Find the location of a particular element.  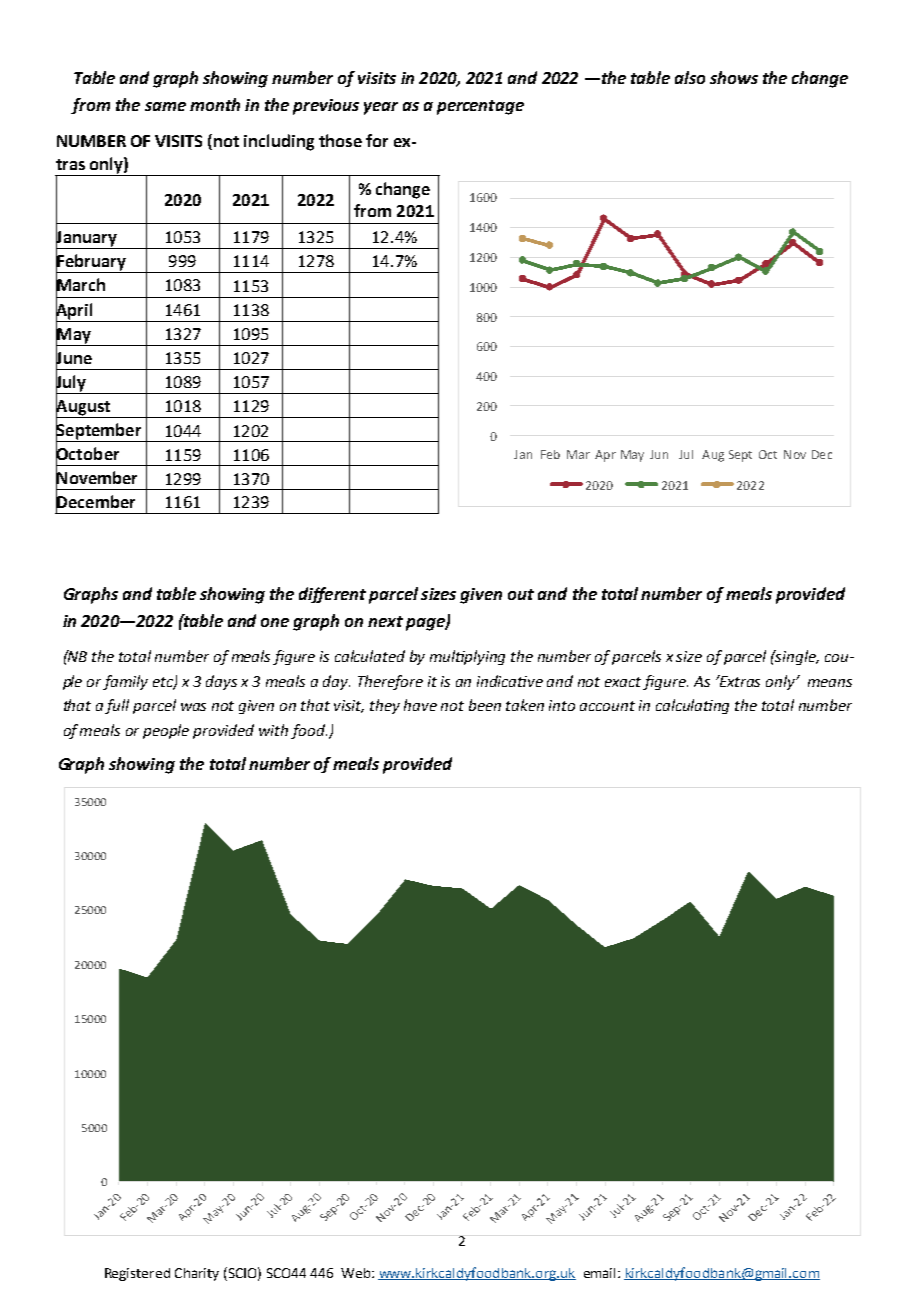

shows is located at coordinates (734, 77).
